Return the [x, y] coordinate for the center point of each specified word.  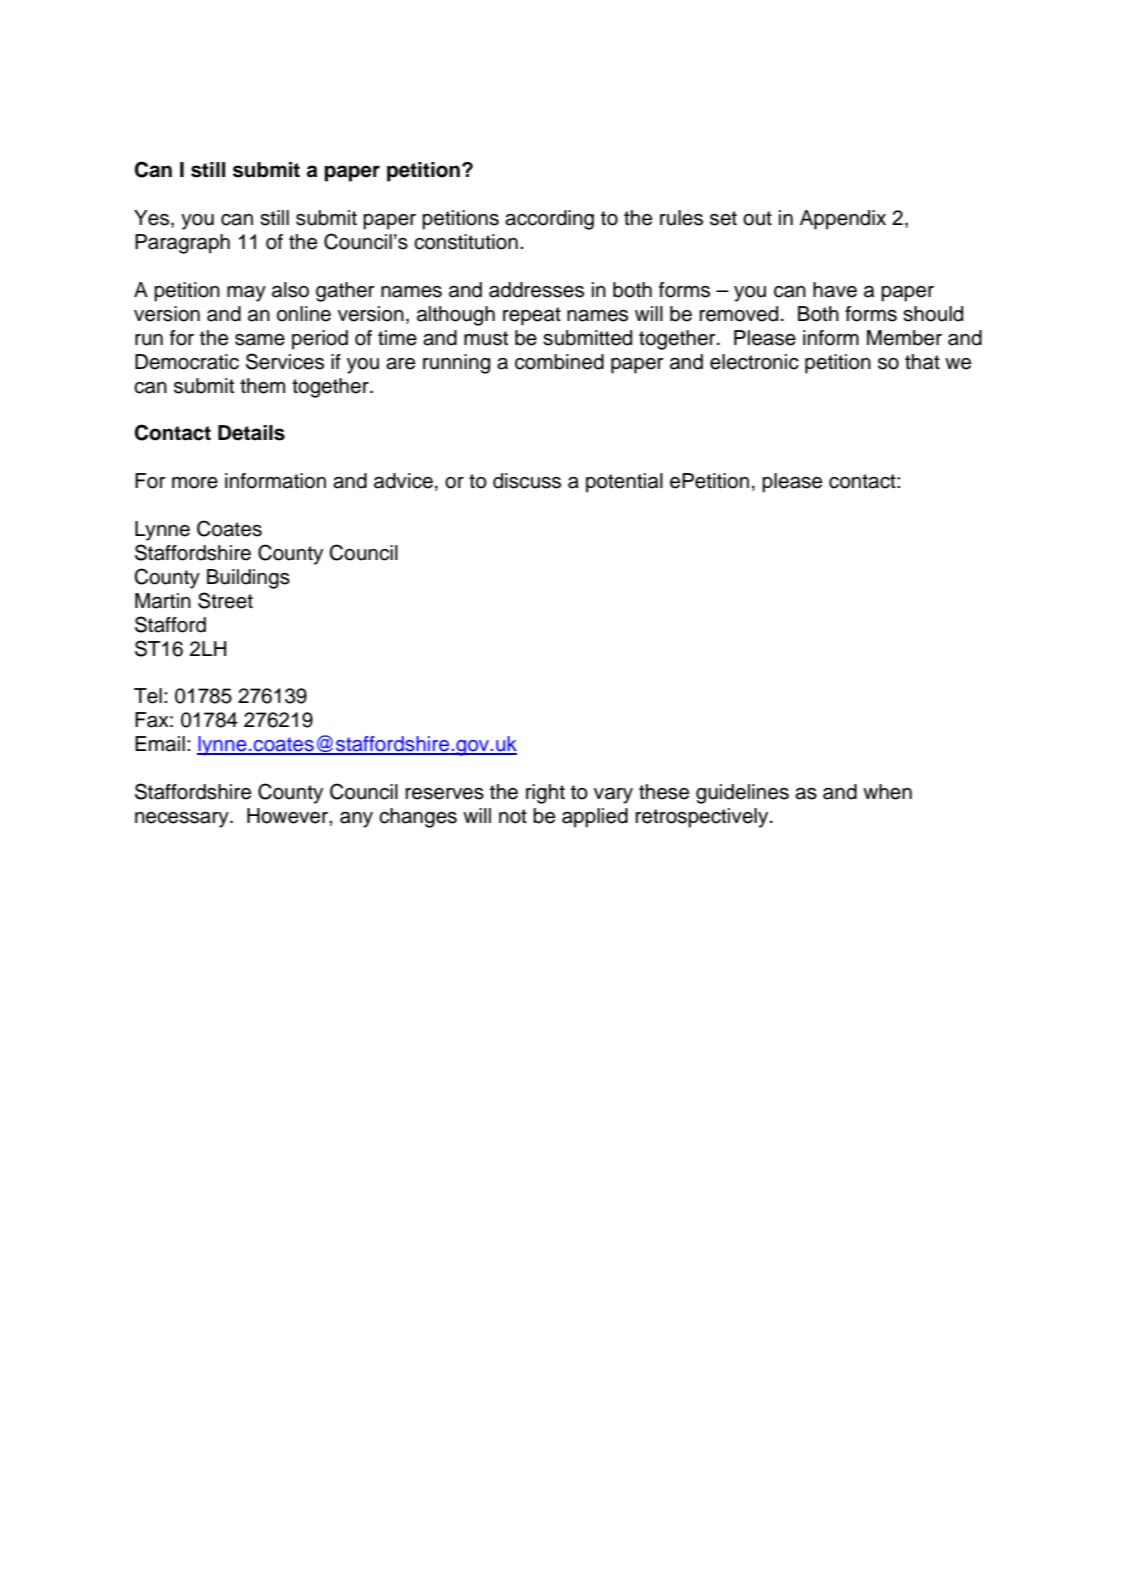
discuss [527, 481]
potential [624, 483]
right [545, 794]
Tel [148, 696]
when [887, 792]
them [262, 386]
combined [559, 362]
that [922, 362]
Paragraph [182, 244]
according [549, 220]
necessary [183, 820]
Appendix [843, 220]
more [195, 483]
